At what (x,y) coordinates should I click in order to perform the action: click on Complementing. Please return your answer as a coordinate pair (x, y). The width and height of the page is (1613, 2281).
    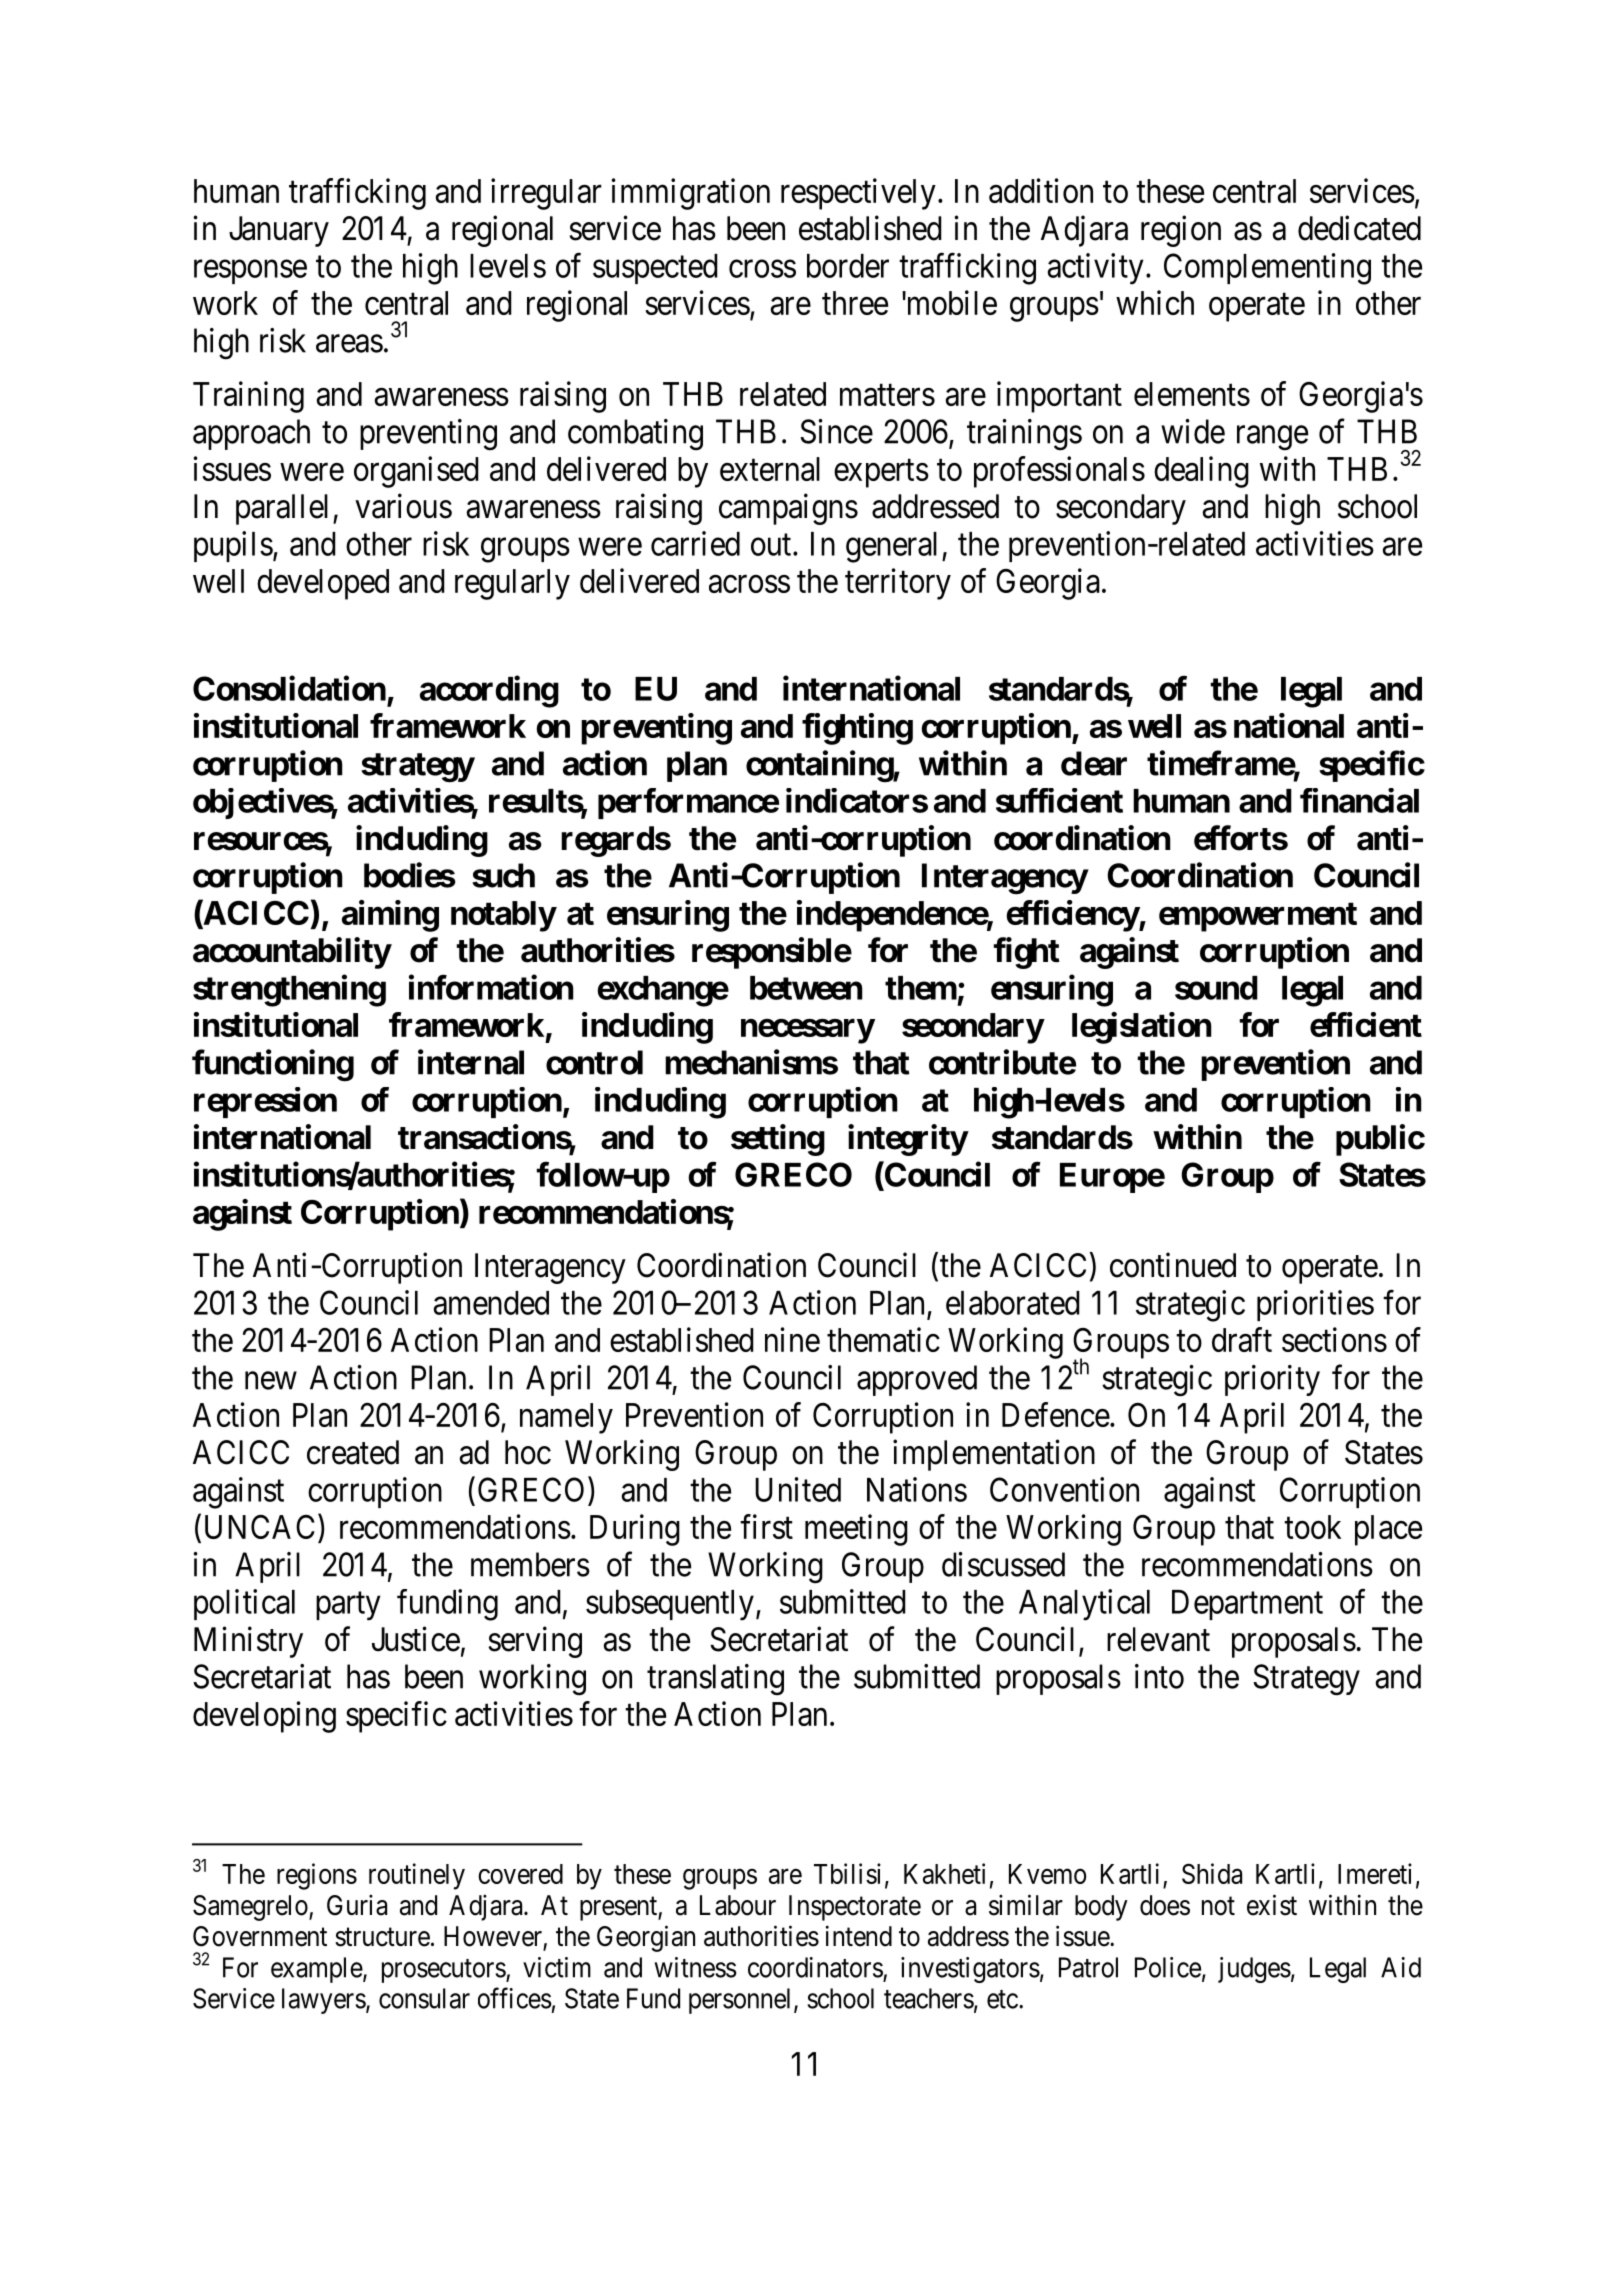
    Looking at the image, I should click on (1267, 269).
